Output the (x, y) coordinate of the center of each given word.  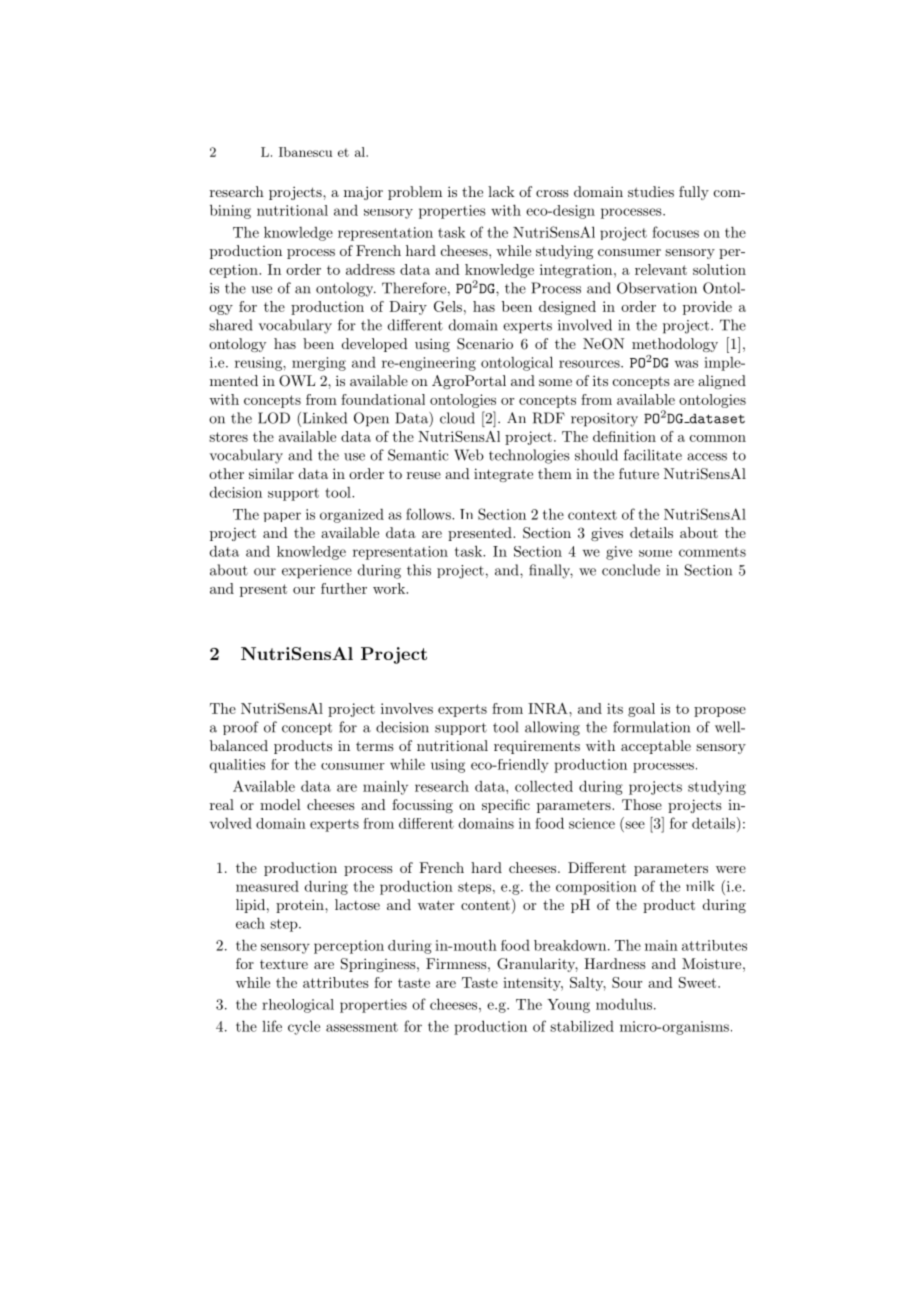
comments (712, 552)
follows (429, 514)
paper (282, 517)
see (635, 825)
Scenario (485, 344)
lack (501, 191)
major (363, 193)
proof (241, 728)
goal (641, 710)
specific (506, 806)
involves (407, 708)
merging (319, 364)
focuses (675, 232)
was (686, 364)
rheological (298, 1006)
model (280, 804)
